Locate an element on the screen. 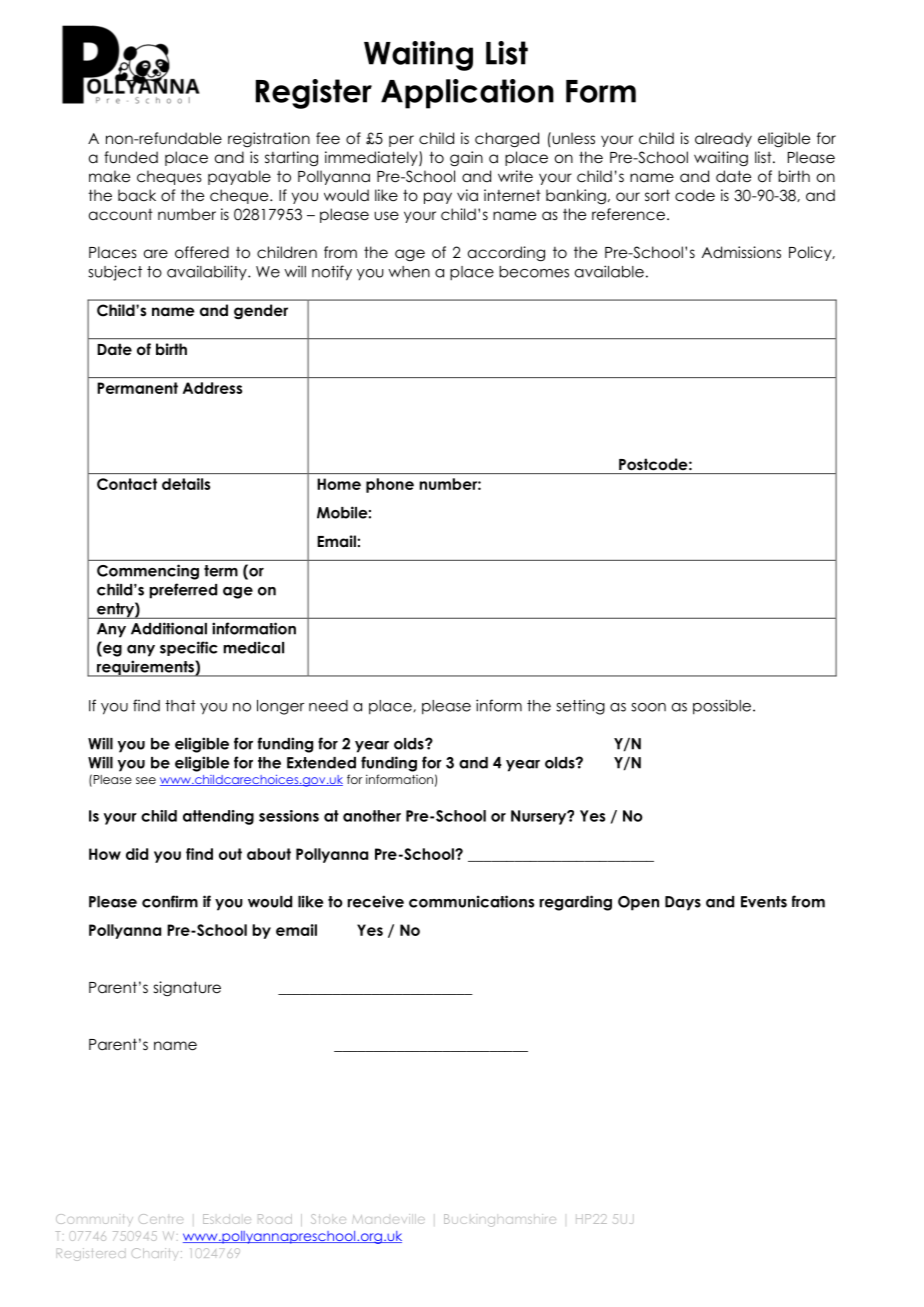 This screenshot has height=1307, width=924. Buckinghamshire is located at coordinates (500, 1220).
